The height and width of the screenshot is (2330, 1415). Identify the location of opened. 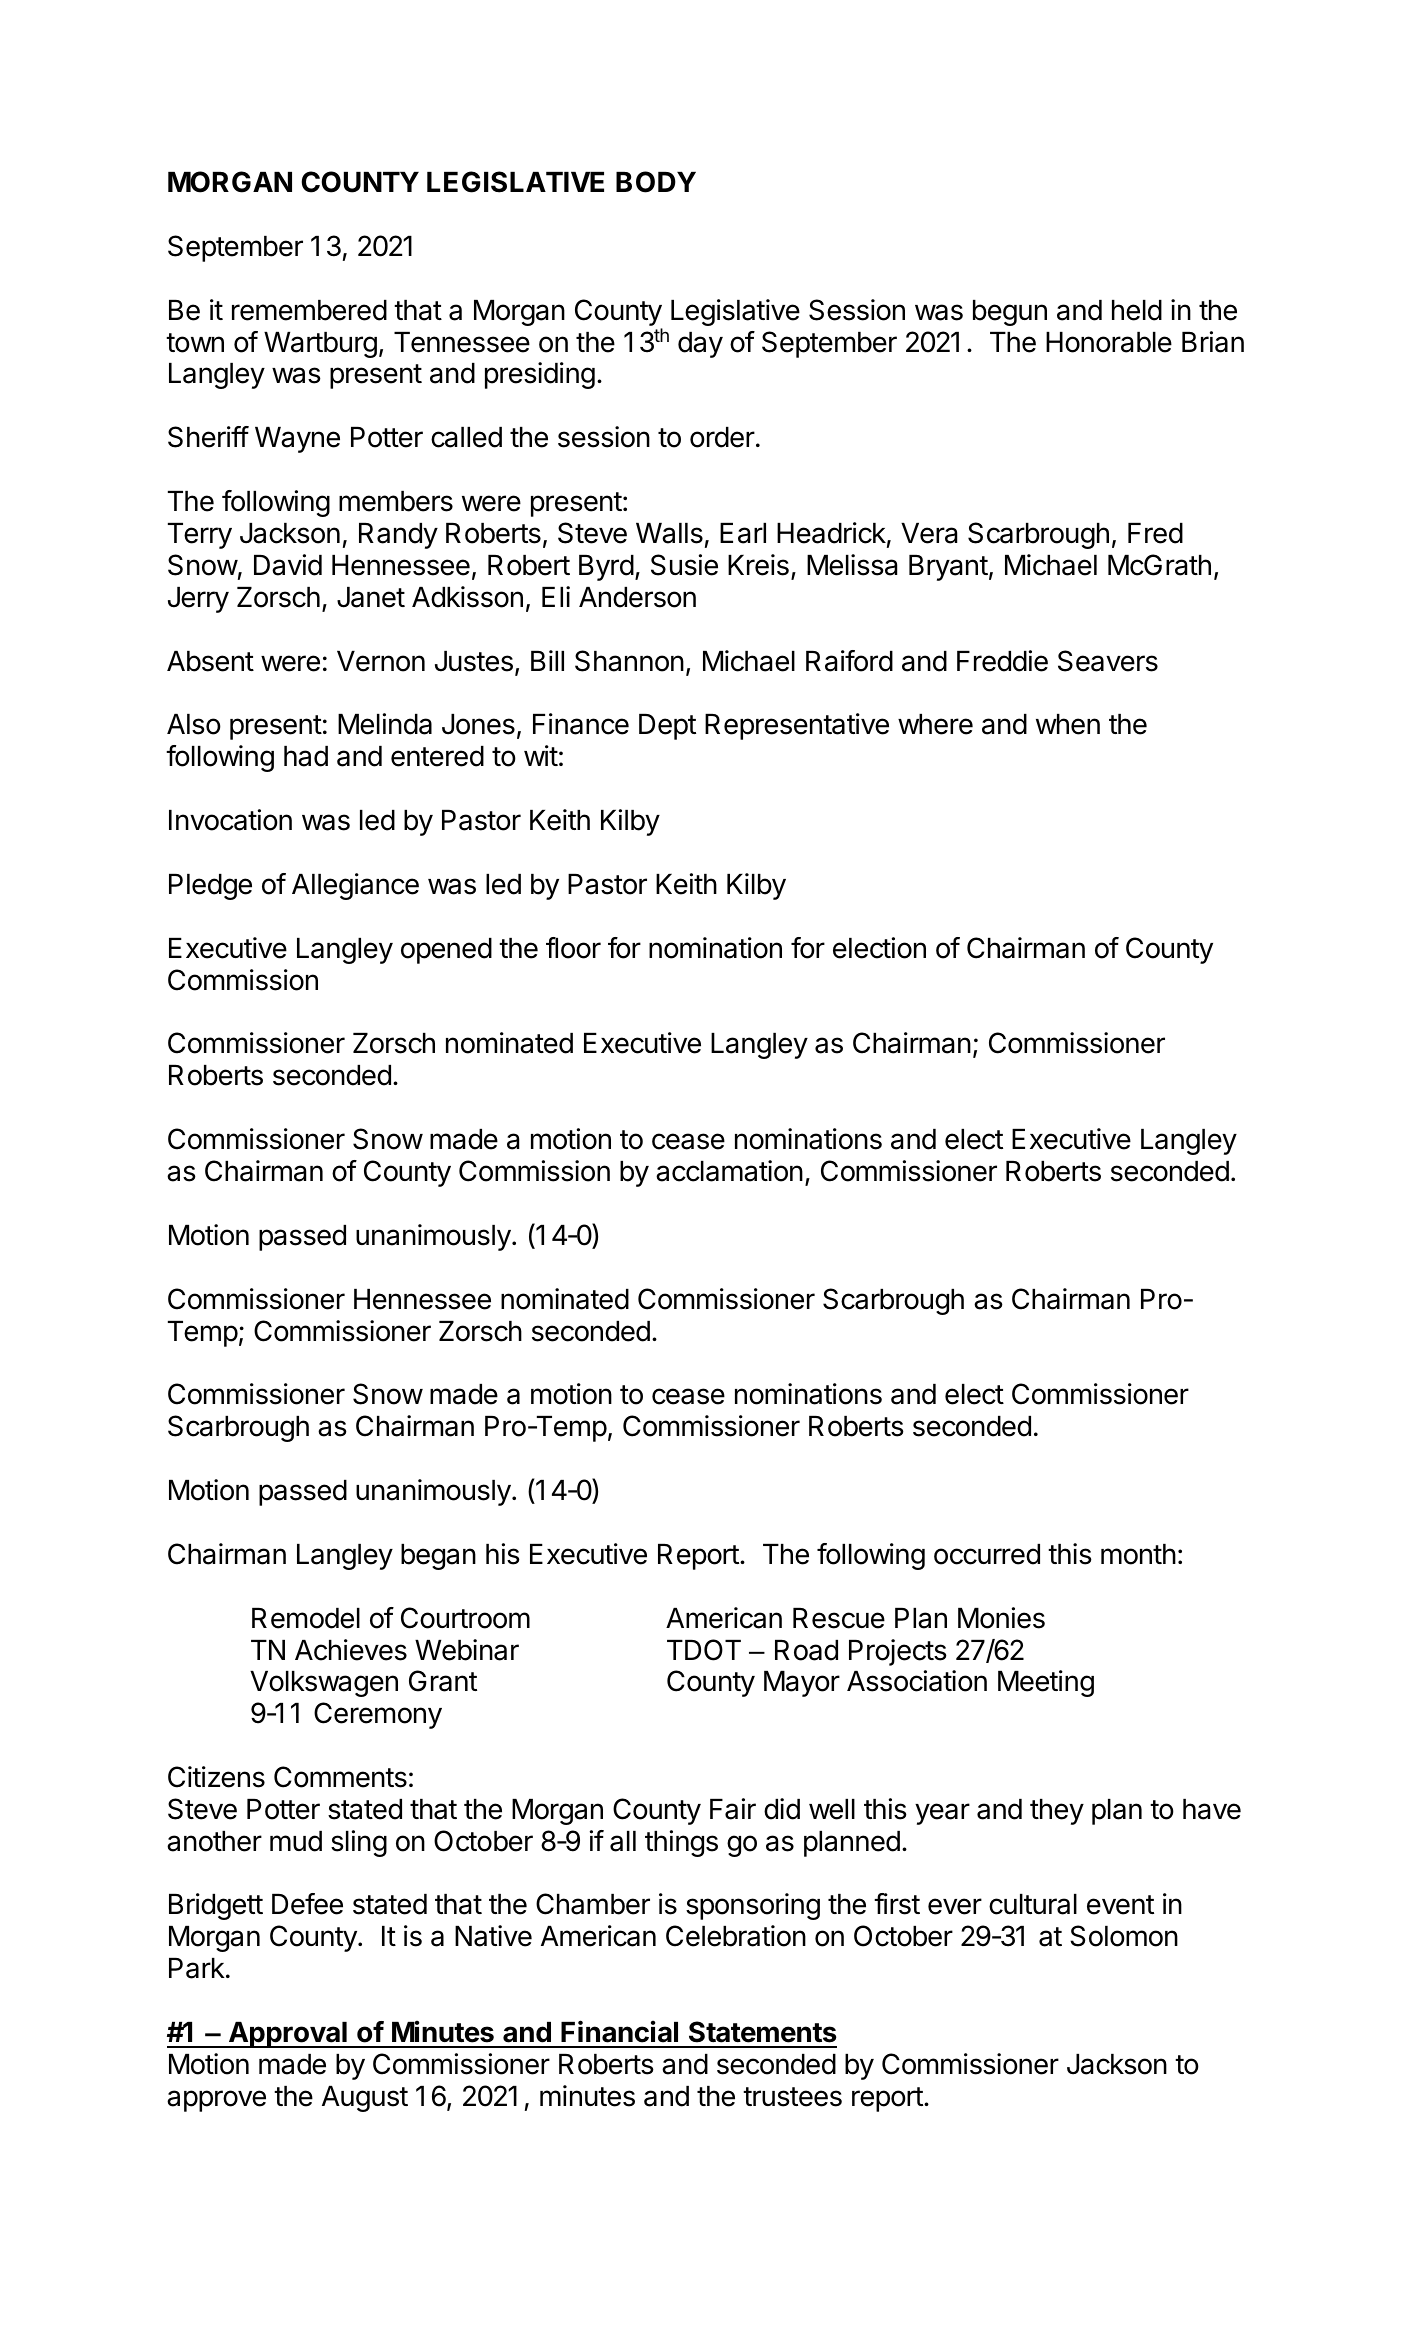
(446, 951).
